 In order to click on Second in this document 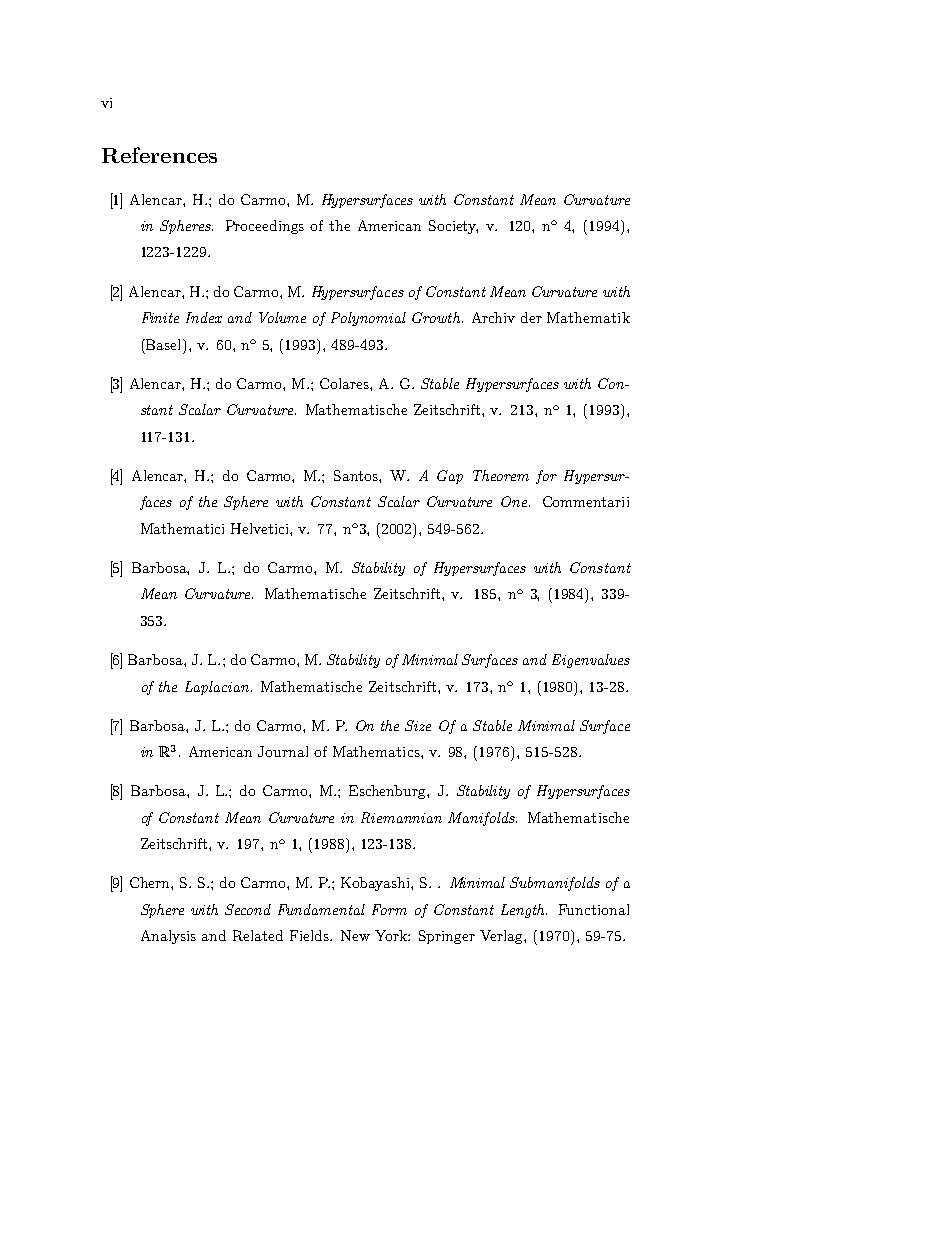, I will do `click(248, 909)`.
